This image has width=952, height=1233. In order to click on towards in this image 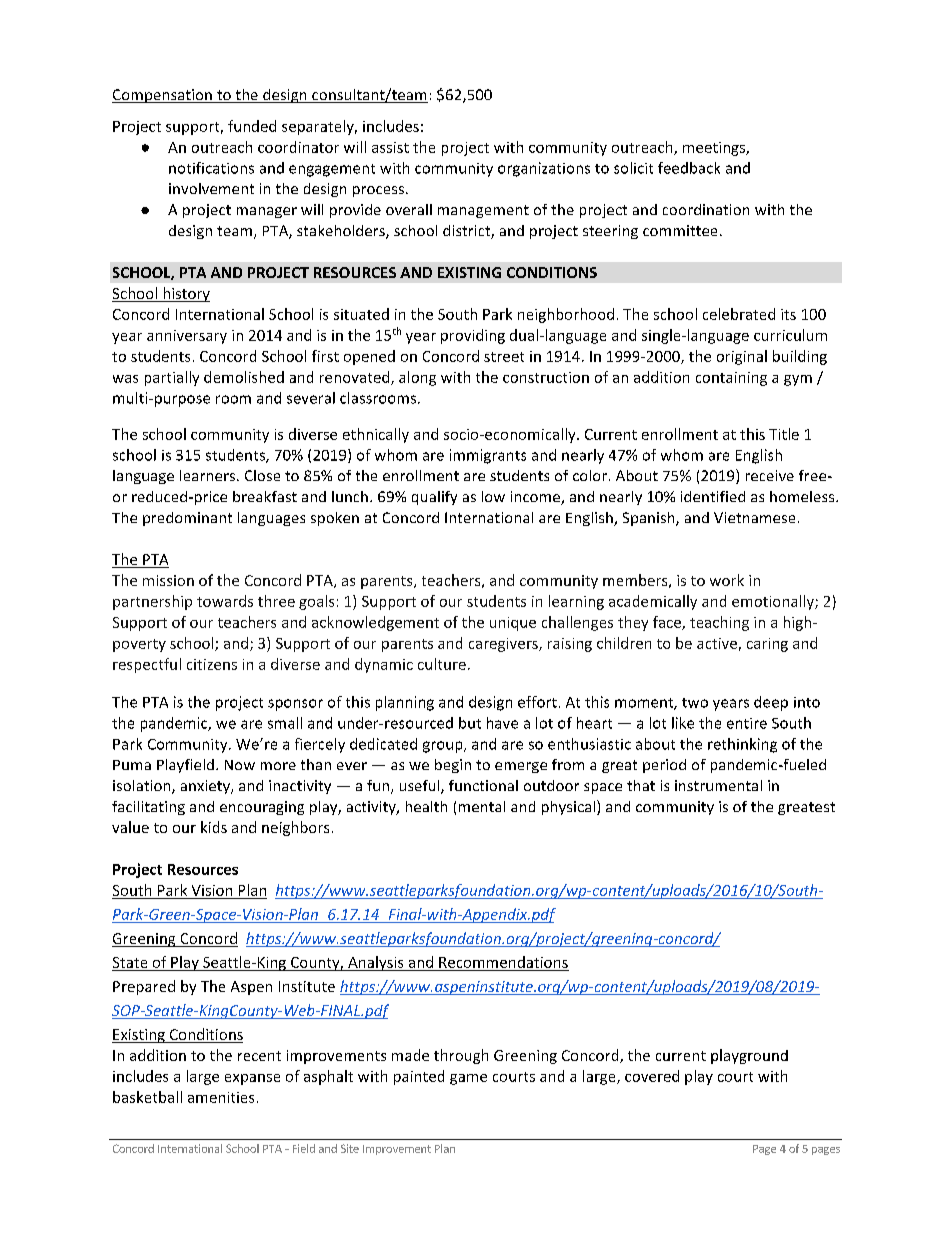, I will do `click(225, 601)`.
